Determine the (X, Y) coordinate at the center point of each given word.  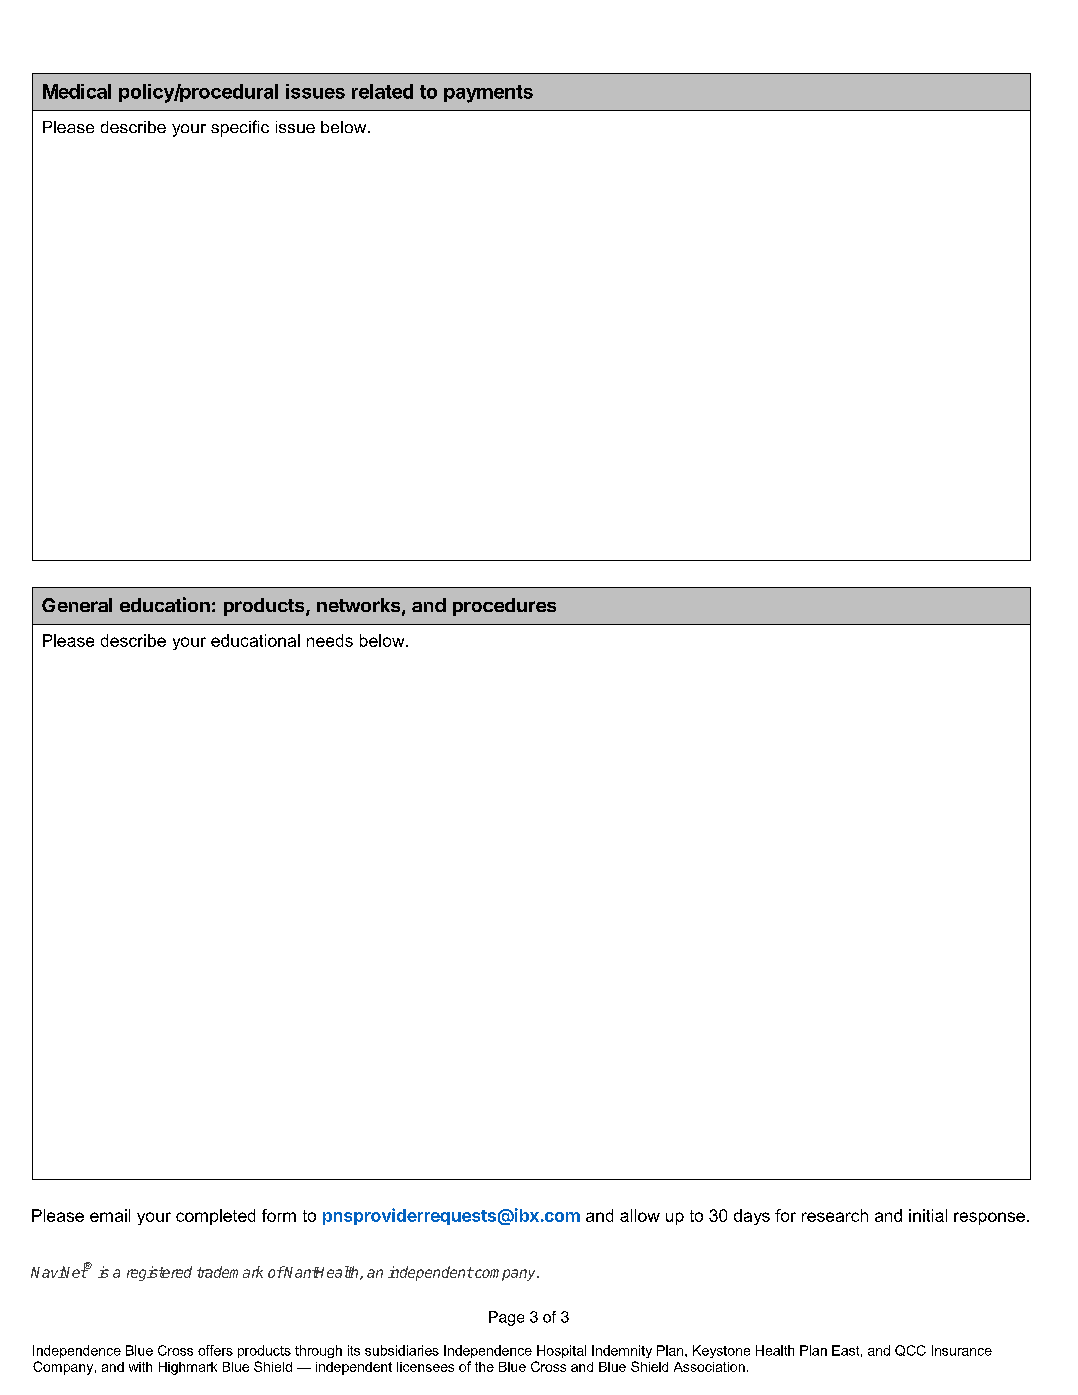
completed (215, 1217)
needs (330, 640)
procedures (504, 607)
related (382, 91)
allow (640, 1215)
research (835, 1215)
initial (928, 1215)
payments (488, 94)
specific (240, 128)
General (77, 605)
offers (215, 1350)
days (752, 1217)
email (110, 1215)
